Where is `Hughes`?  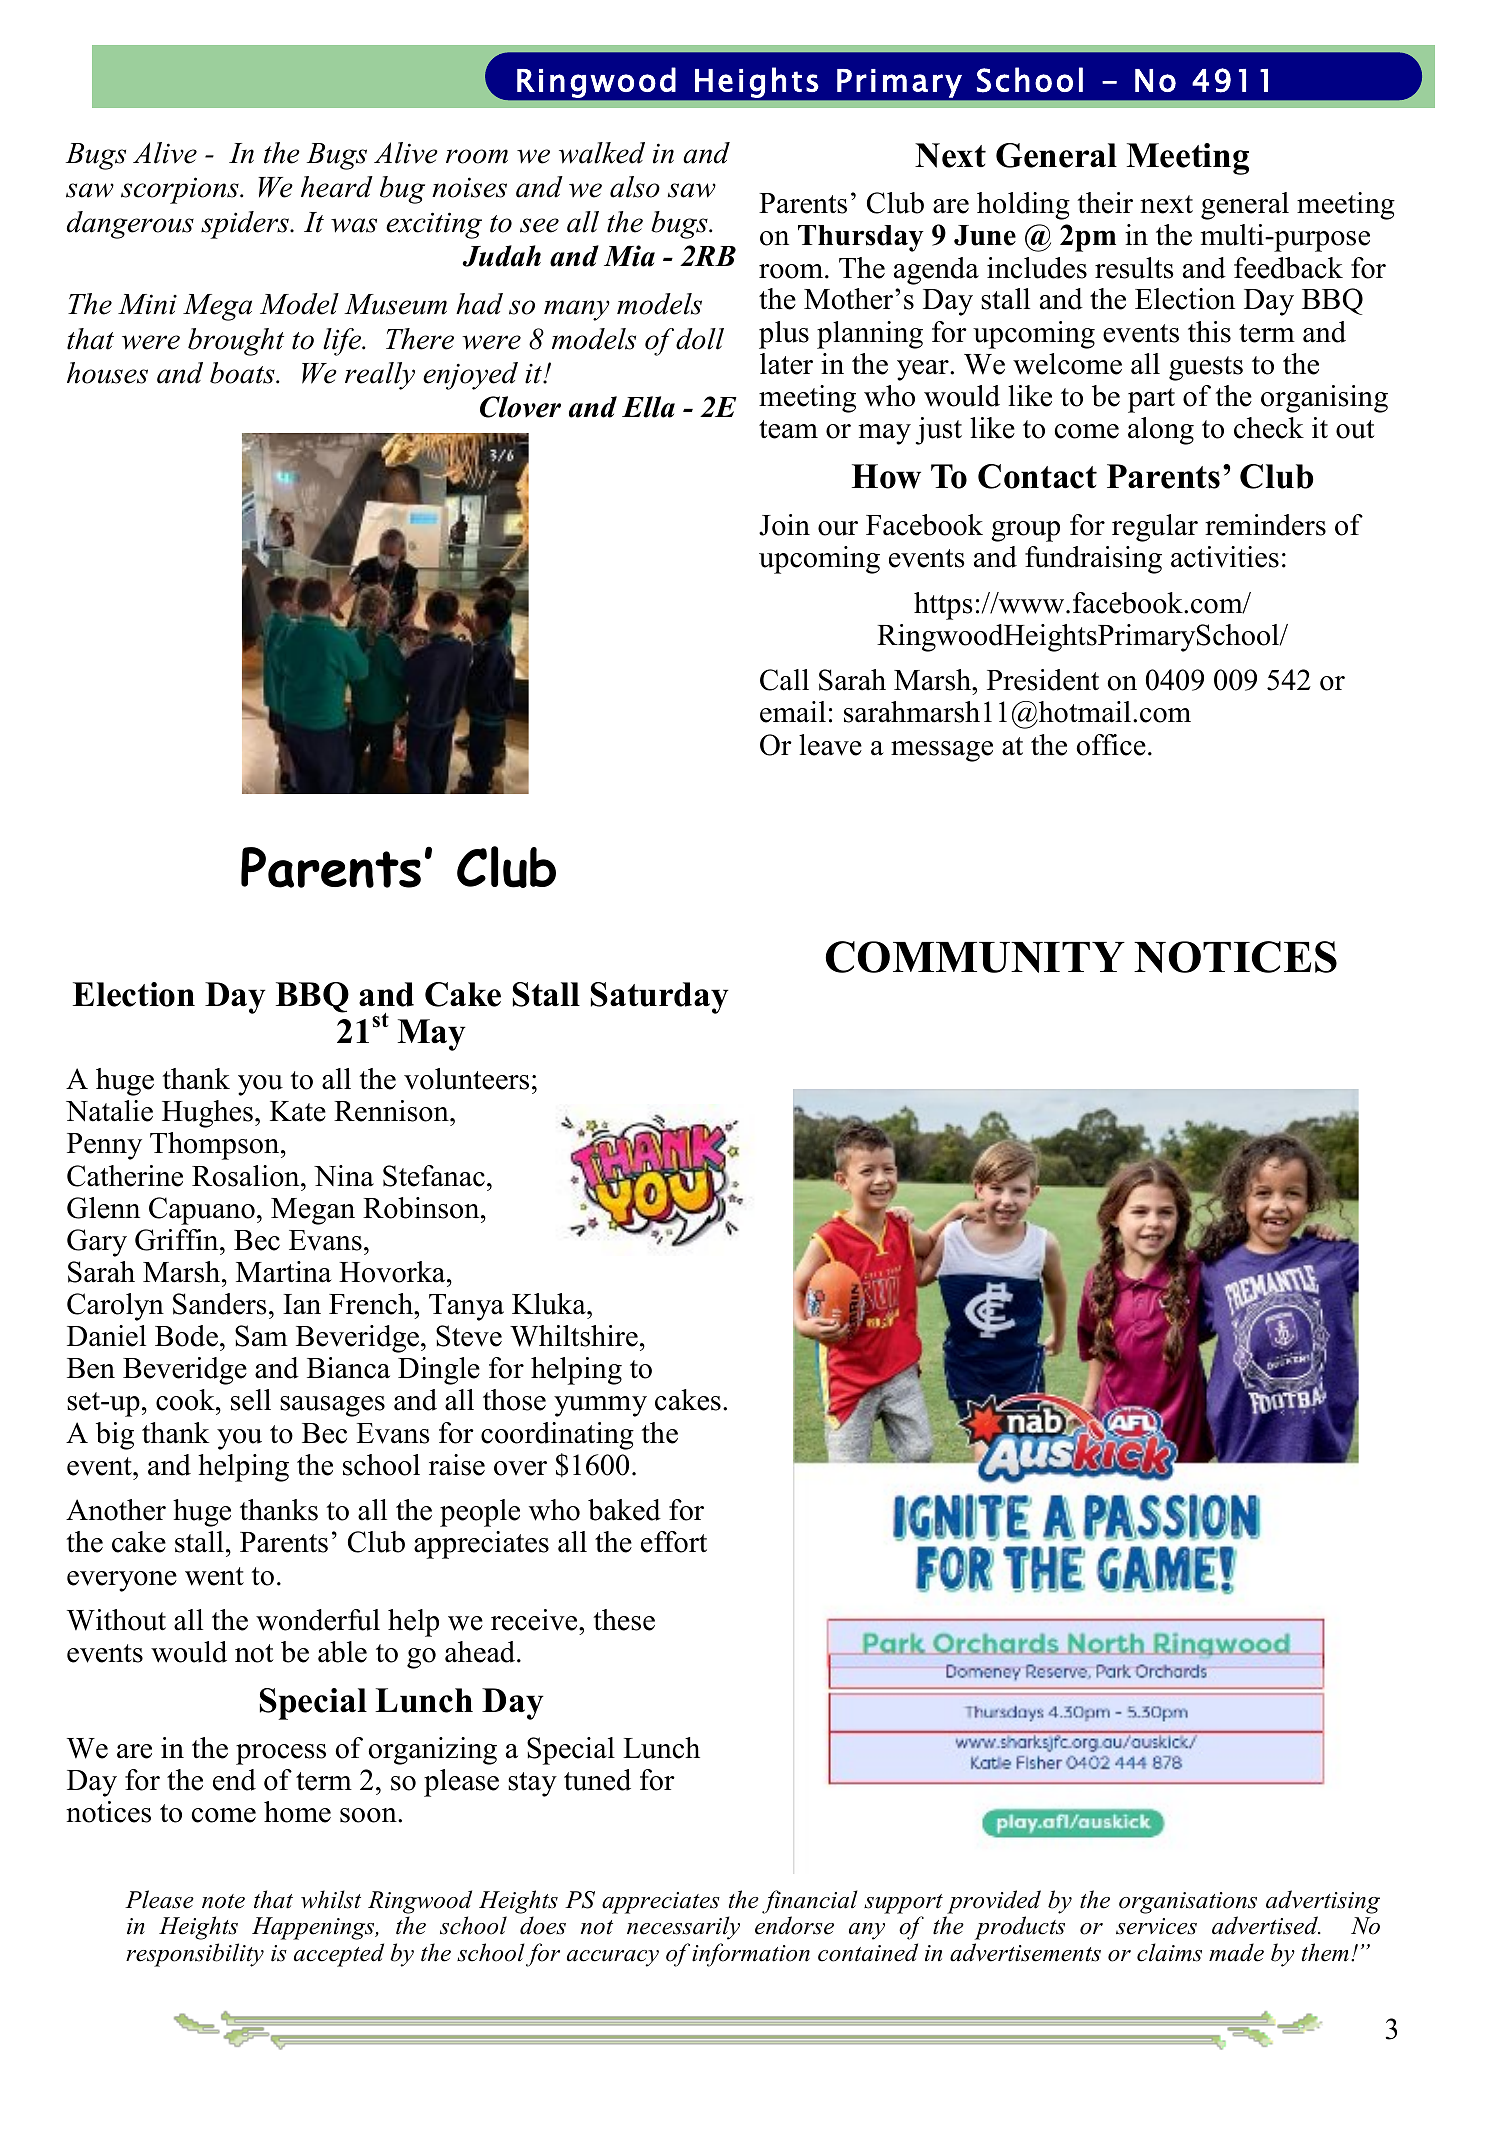 Hughes is located at coordinates (207, 1114).
